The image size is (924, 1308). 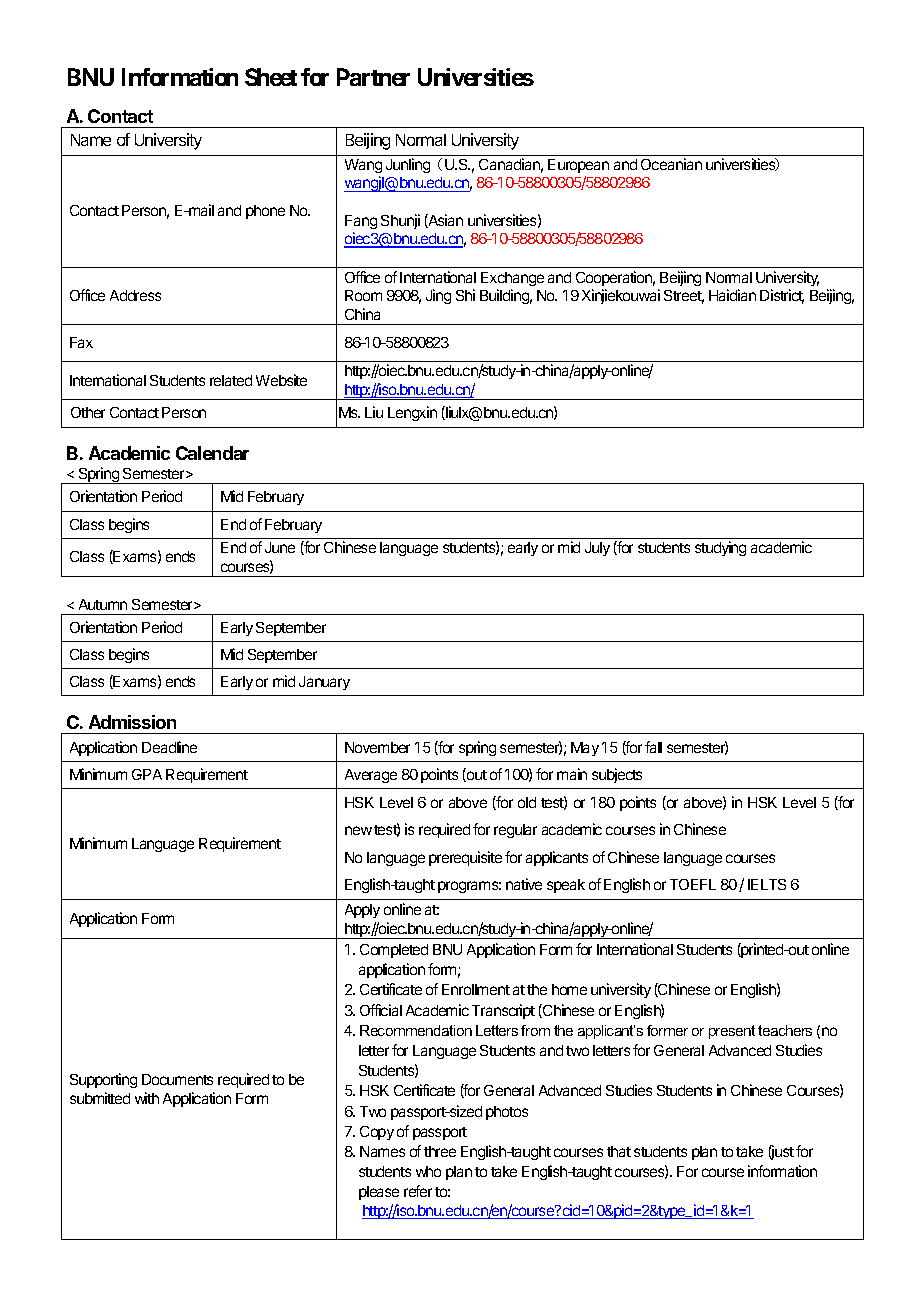 What do you see at coordinates (732, 295) in the screenshot?
I see `Haidian` at bounding box center [732, 295].
